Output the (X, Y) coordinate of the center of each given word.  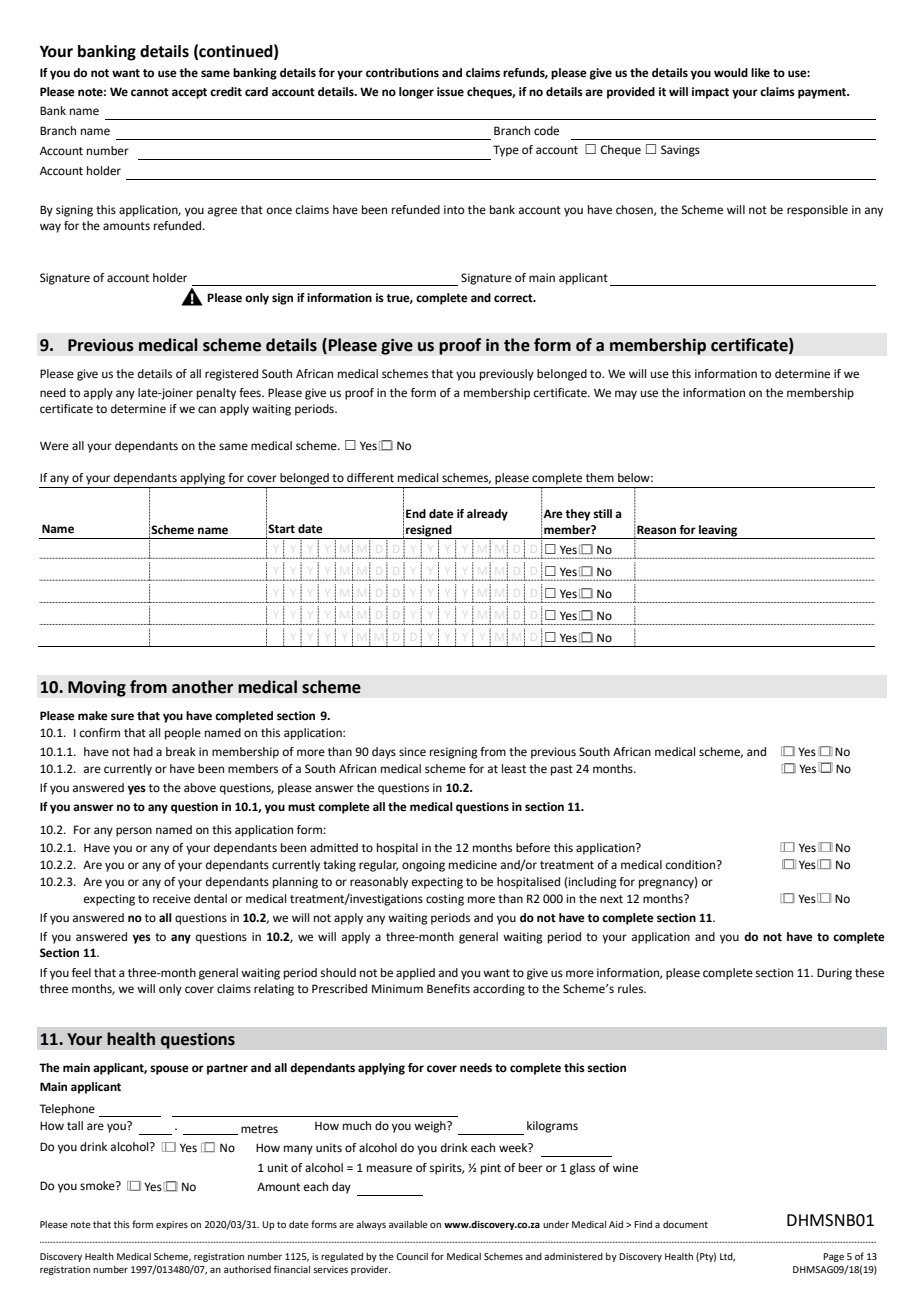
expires (172, 1225)
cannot (150, 92)
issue (450, 91)
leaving (718, 532)
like (760, 72)
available (408, 1224)
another (202, 687)
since (412, 752)
